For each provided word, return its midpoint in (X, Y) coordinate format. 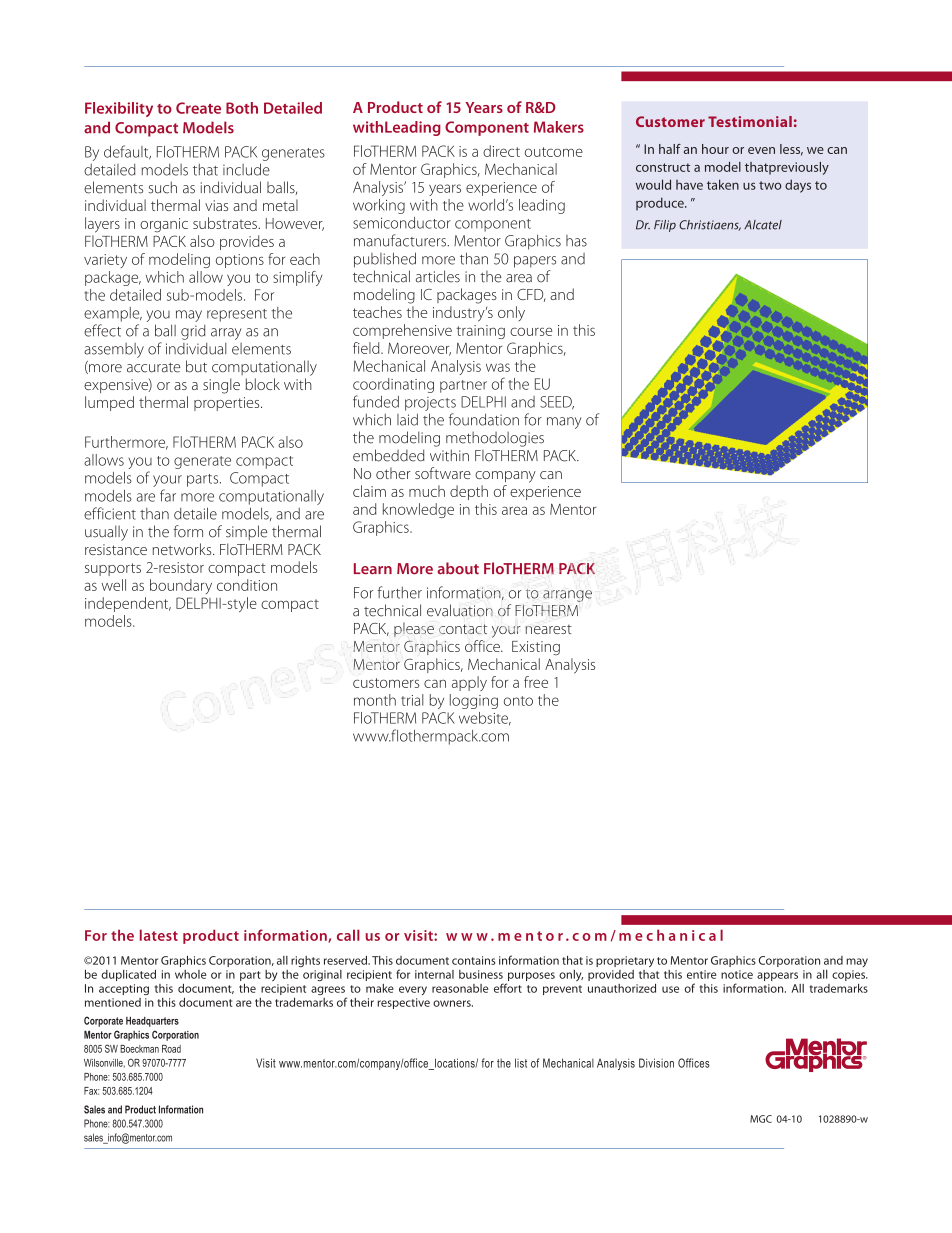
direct (501, 151)
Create (198, 108)
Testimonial (750, 121)
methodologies (495, 439)
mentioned (113, 1002)
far (168, 495)
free (536, 682)
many (564, 423)
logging (474, 701)
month (375, 700)
